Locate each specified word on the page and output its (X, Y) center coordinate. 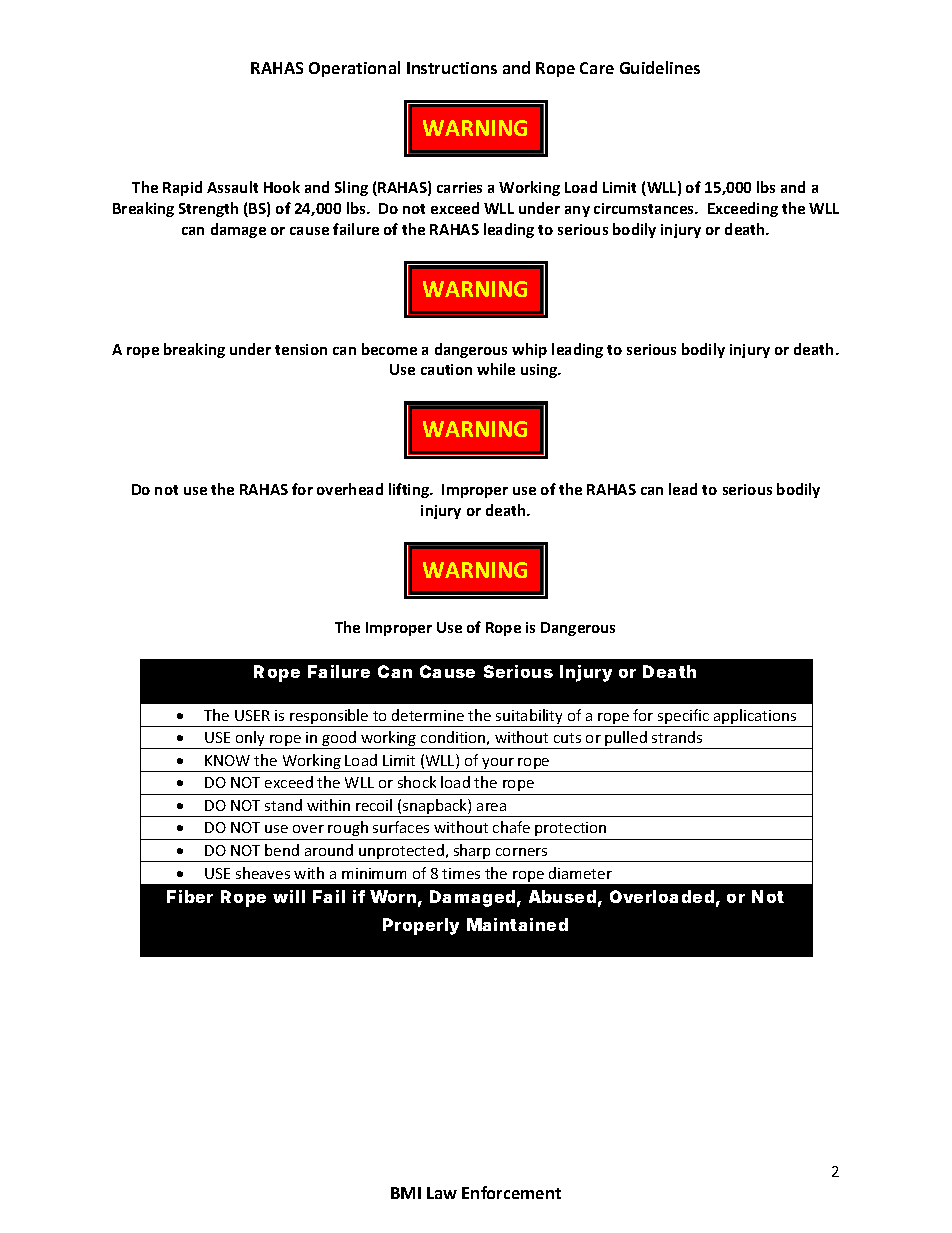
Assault (232, 187)
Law (442, 1193)
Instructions (452, 68)
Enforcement (511, 1192)
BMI (406, 1193)
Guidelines (660, 67)
